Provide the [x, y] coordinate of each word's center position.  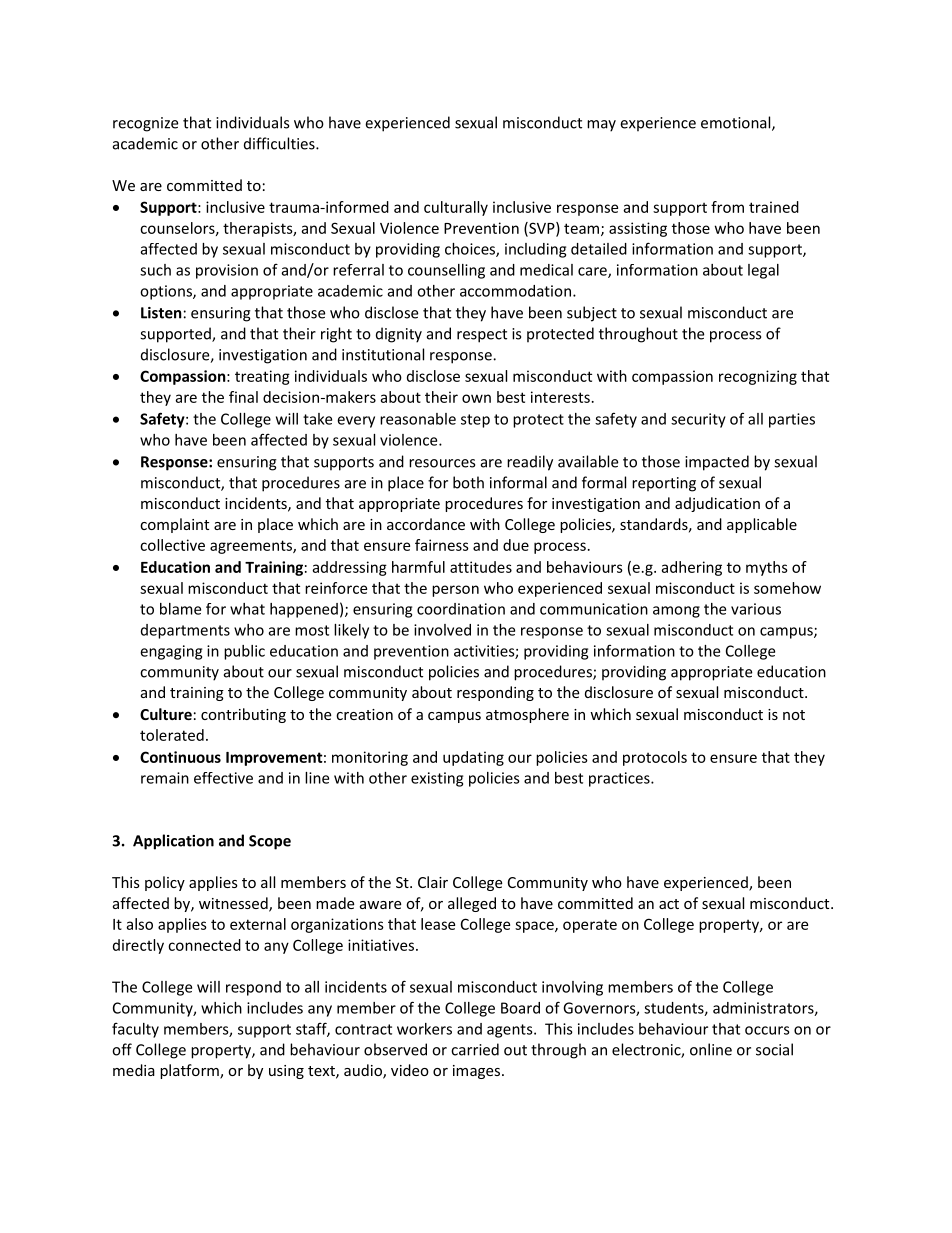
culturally [456, 208]
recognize [145, 124]
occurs [767, 1030]
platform [190, 1071]
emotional [737, 123]
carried [475, 1049]
